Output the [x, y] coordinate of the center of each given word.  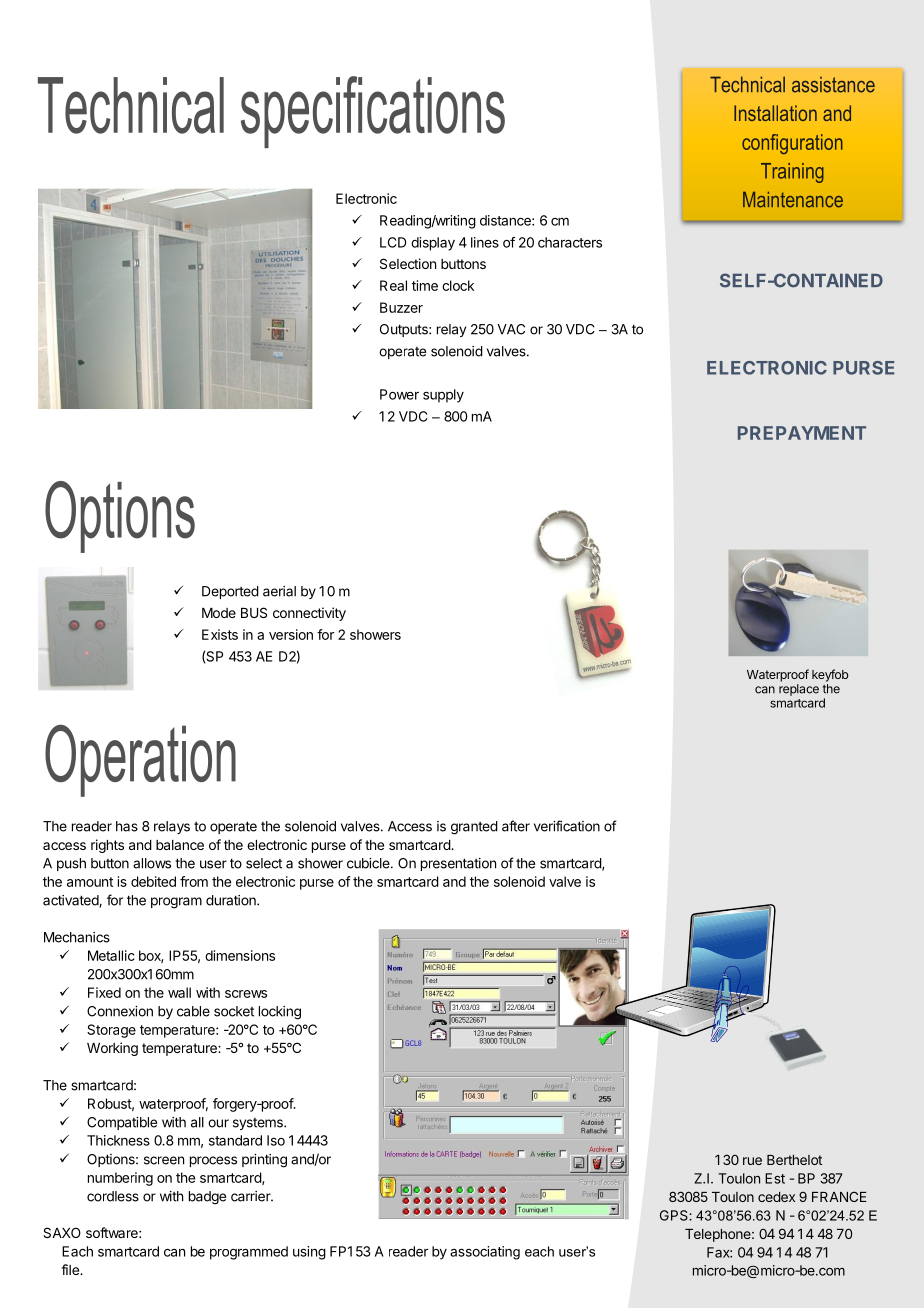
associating [485, 1253]
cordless [113, 1196]
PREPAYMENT [802, 433]
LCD [393, 242]
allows [152, 863]
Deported [230, 592]
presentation [458, 864]
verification [567, 826]
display [433, 244]
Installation [775, 113]
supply [443, 396]
